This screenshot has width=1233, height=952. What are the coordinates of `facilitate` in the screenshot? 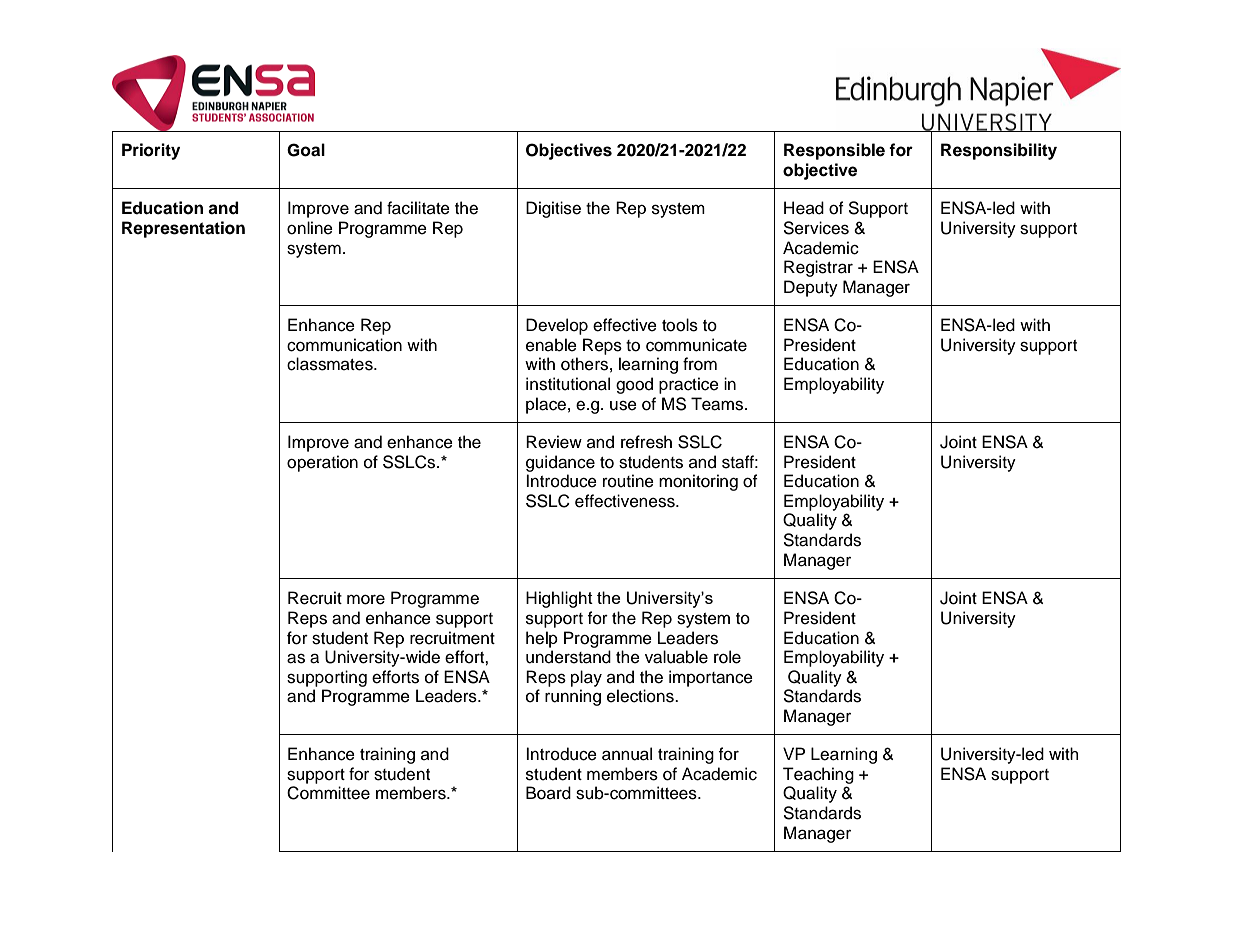 It's located at (418, 208).
